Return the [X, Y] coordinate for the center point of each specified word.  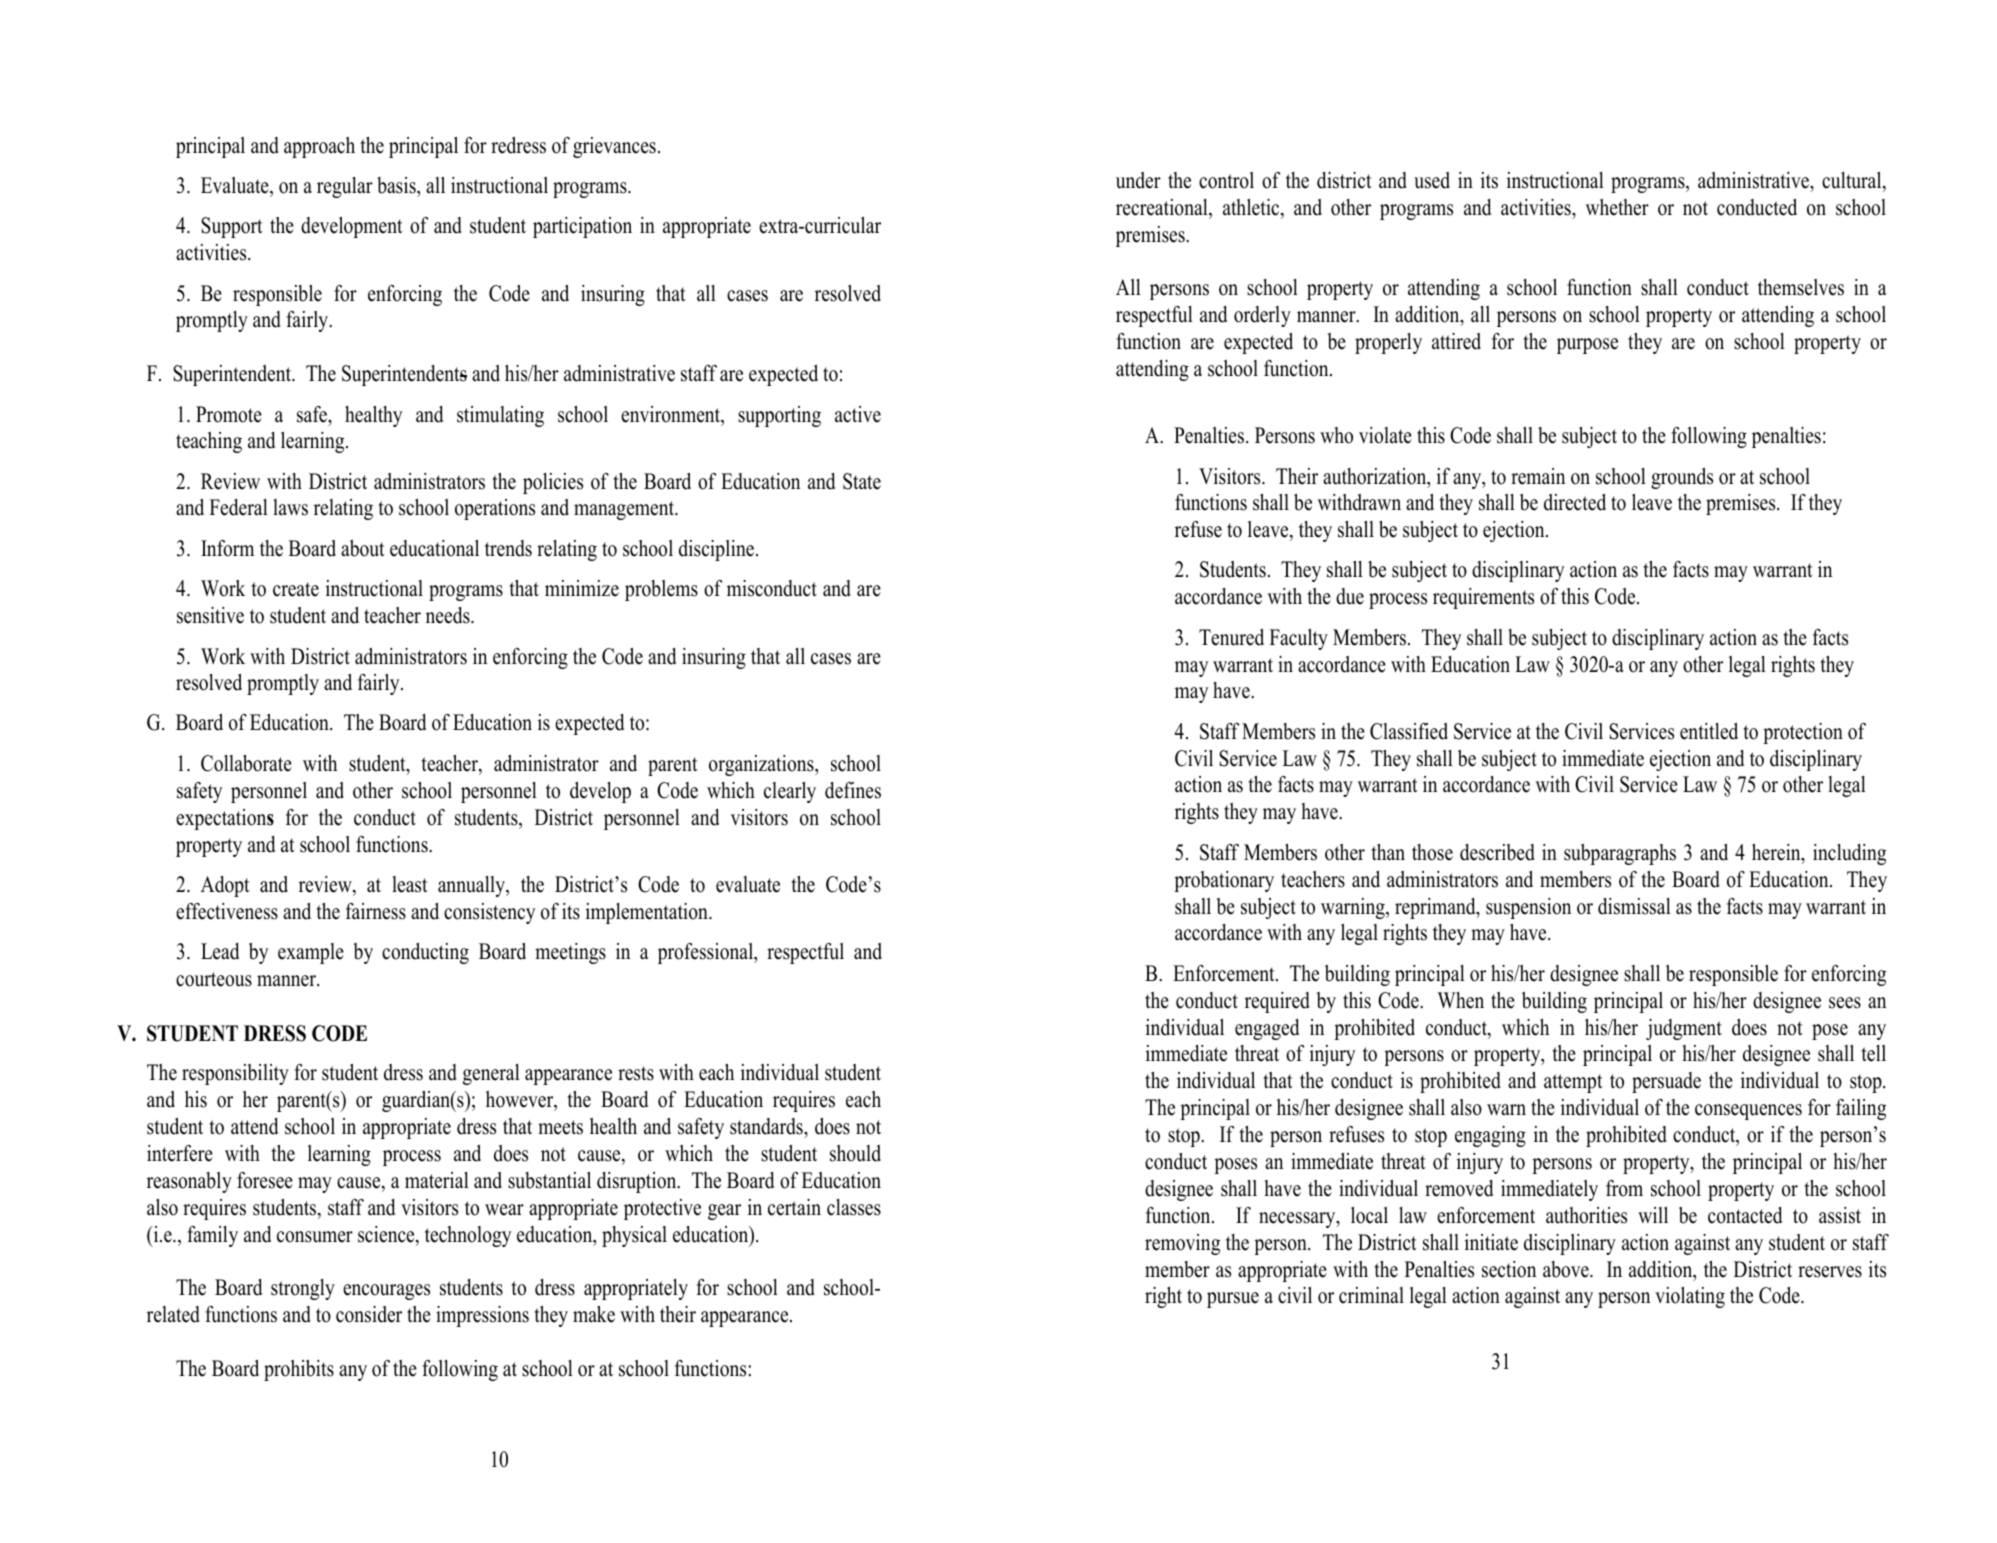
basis [397, 185]
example [311, 953]
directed [1575, 502]
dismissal [1634, 906]
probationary [1224, 881]
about [363, 548]
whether [1617, 207]
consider [369, 1314]
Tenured [1231, 637]
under [1138, 180]
